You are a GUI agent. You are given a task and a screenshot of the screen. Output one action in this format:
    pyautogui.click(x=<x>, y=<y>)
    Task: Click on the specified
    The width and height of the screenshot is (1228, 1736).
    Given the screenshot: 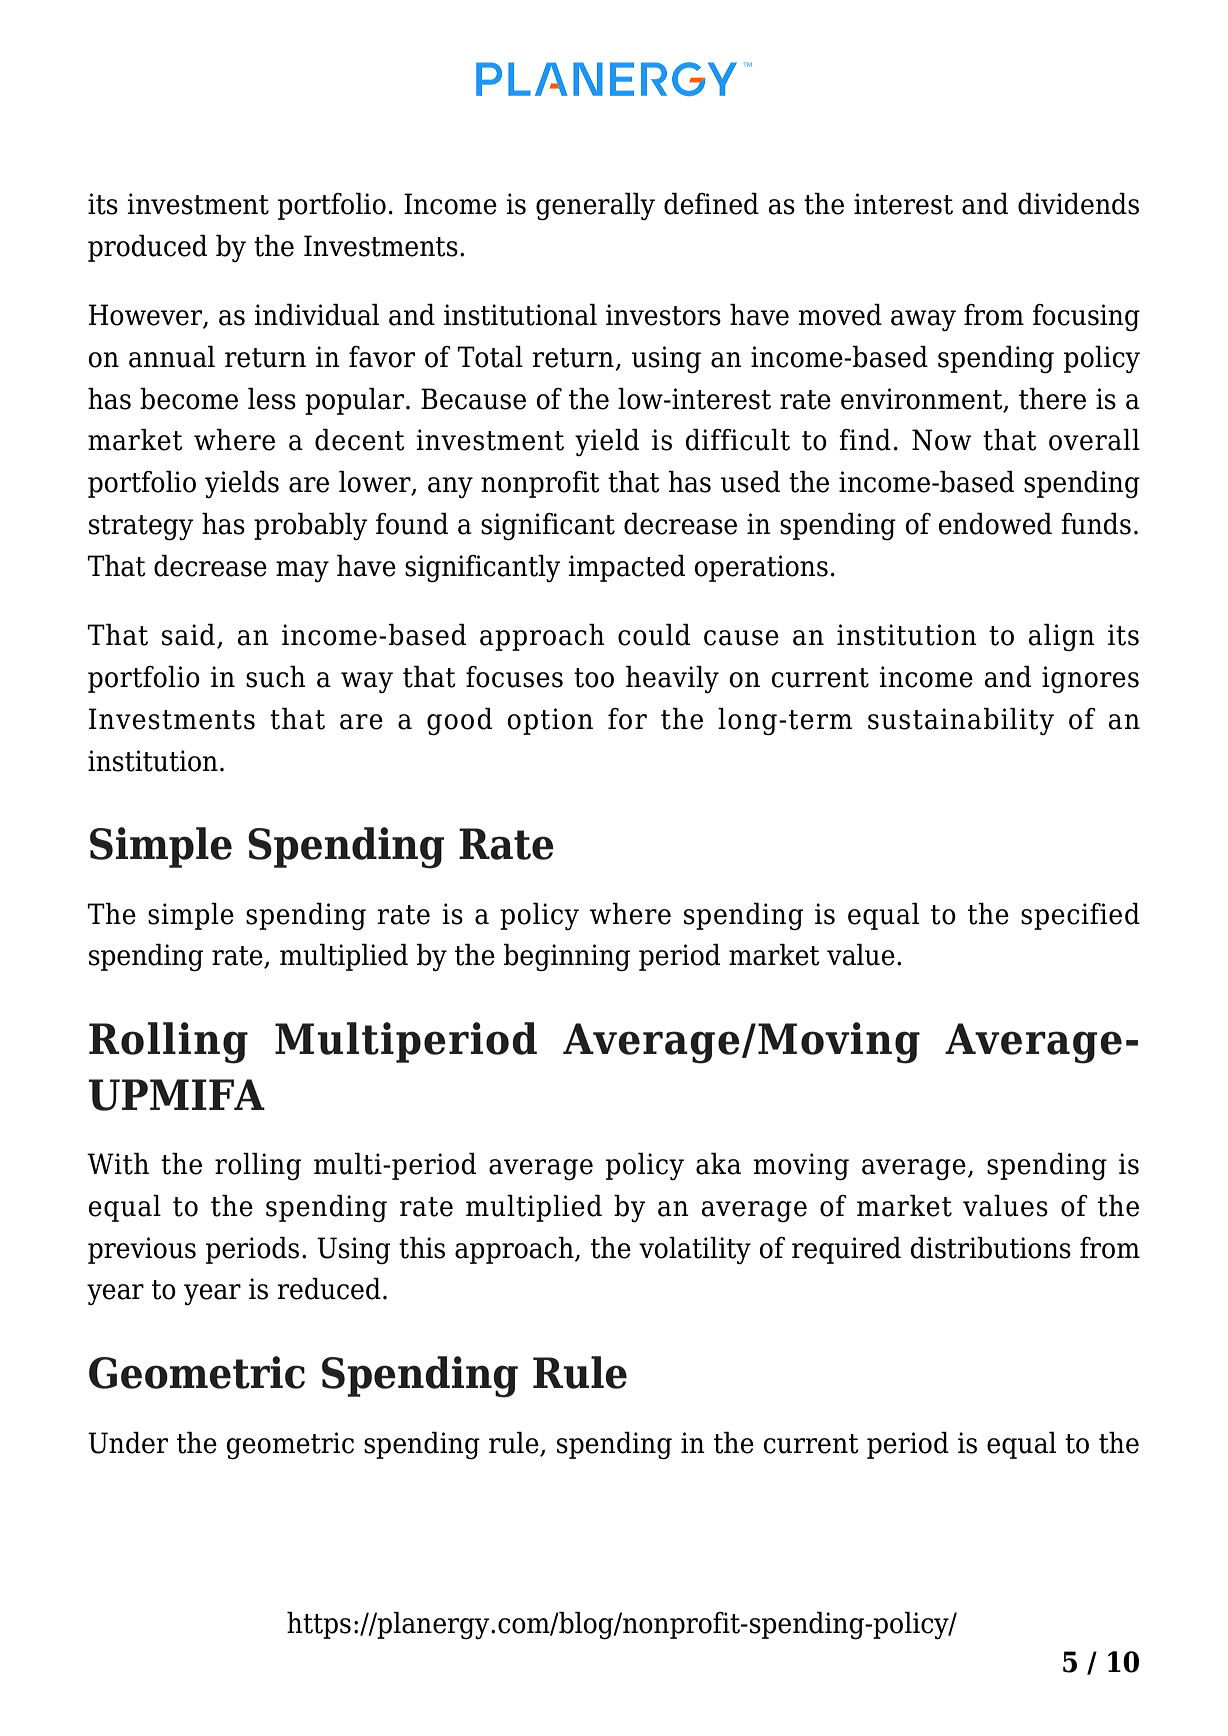 What is the action you would take?
    pyautogui.click(x=1080, y=916)
